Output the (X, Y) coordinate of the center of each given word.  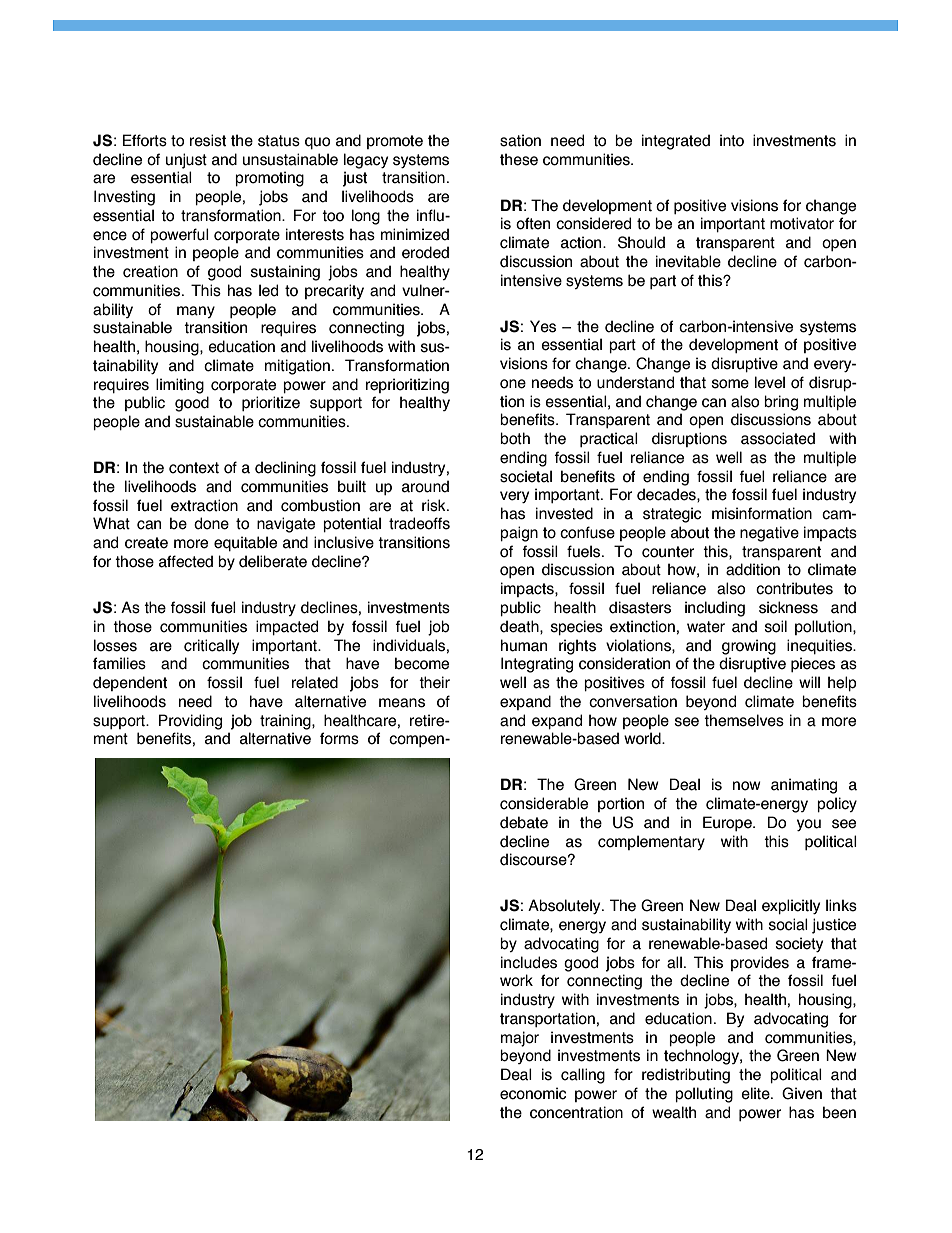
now (747, 786)
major (520, 1039)
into (732, 140)
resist (208, 140)
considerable (544, 803)
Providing (190, 722)
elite (756, 1093)
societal (526, 476)
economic (533, 1093)
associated (778, 438)
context (194, 468)
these (519, 159)
